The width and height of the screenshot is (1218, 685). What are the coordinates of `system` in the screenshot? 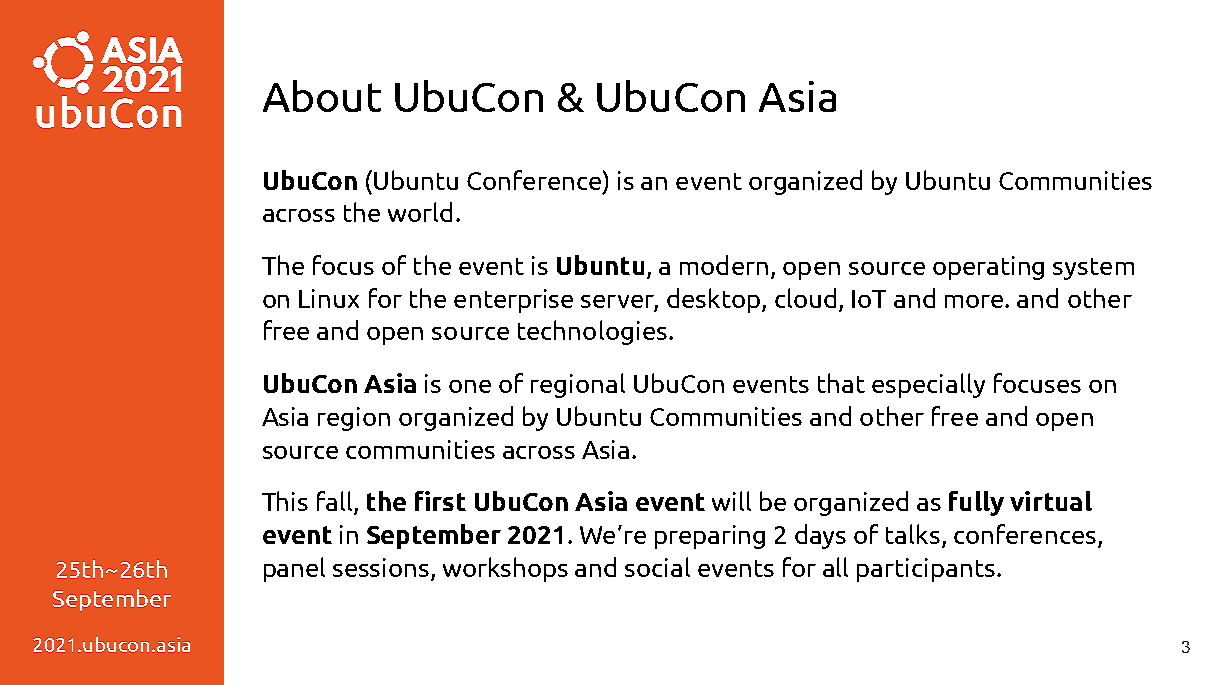 It's located at (1093, 269).
